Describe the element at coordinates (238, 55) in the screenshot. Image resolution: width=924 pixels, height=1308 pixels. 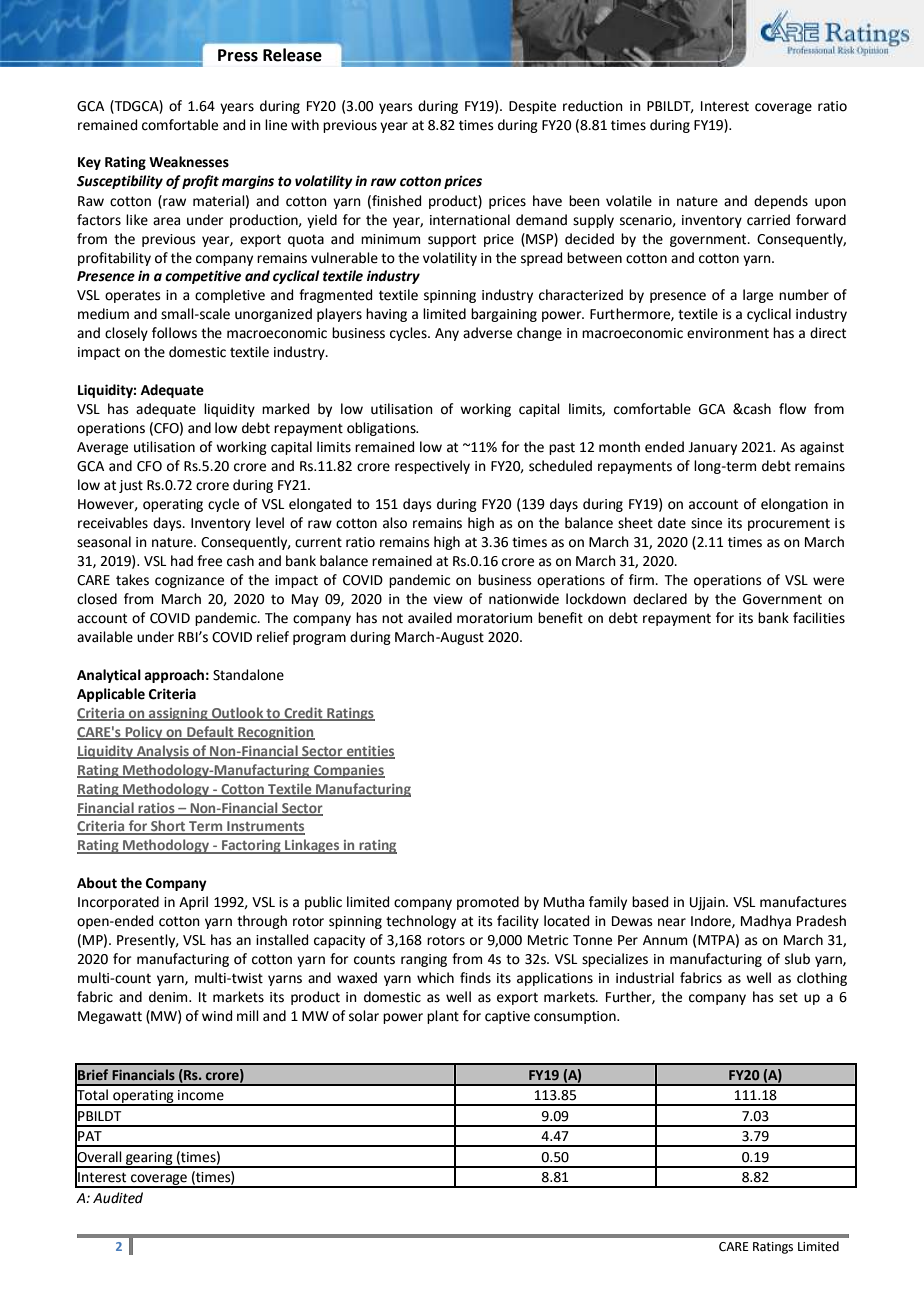
I see `Press` at that location.
